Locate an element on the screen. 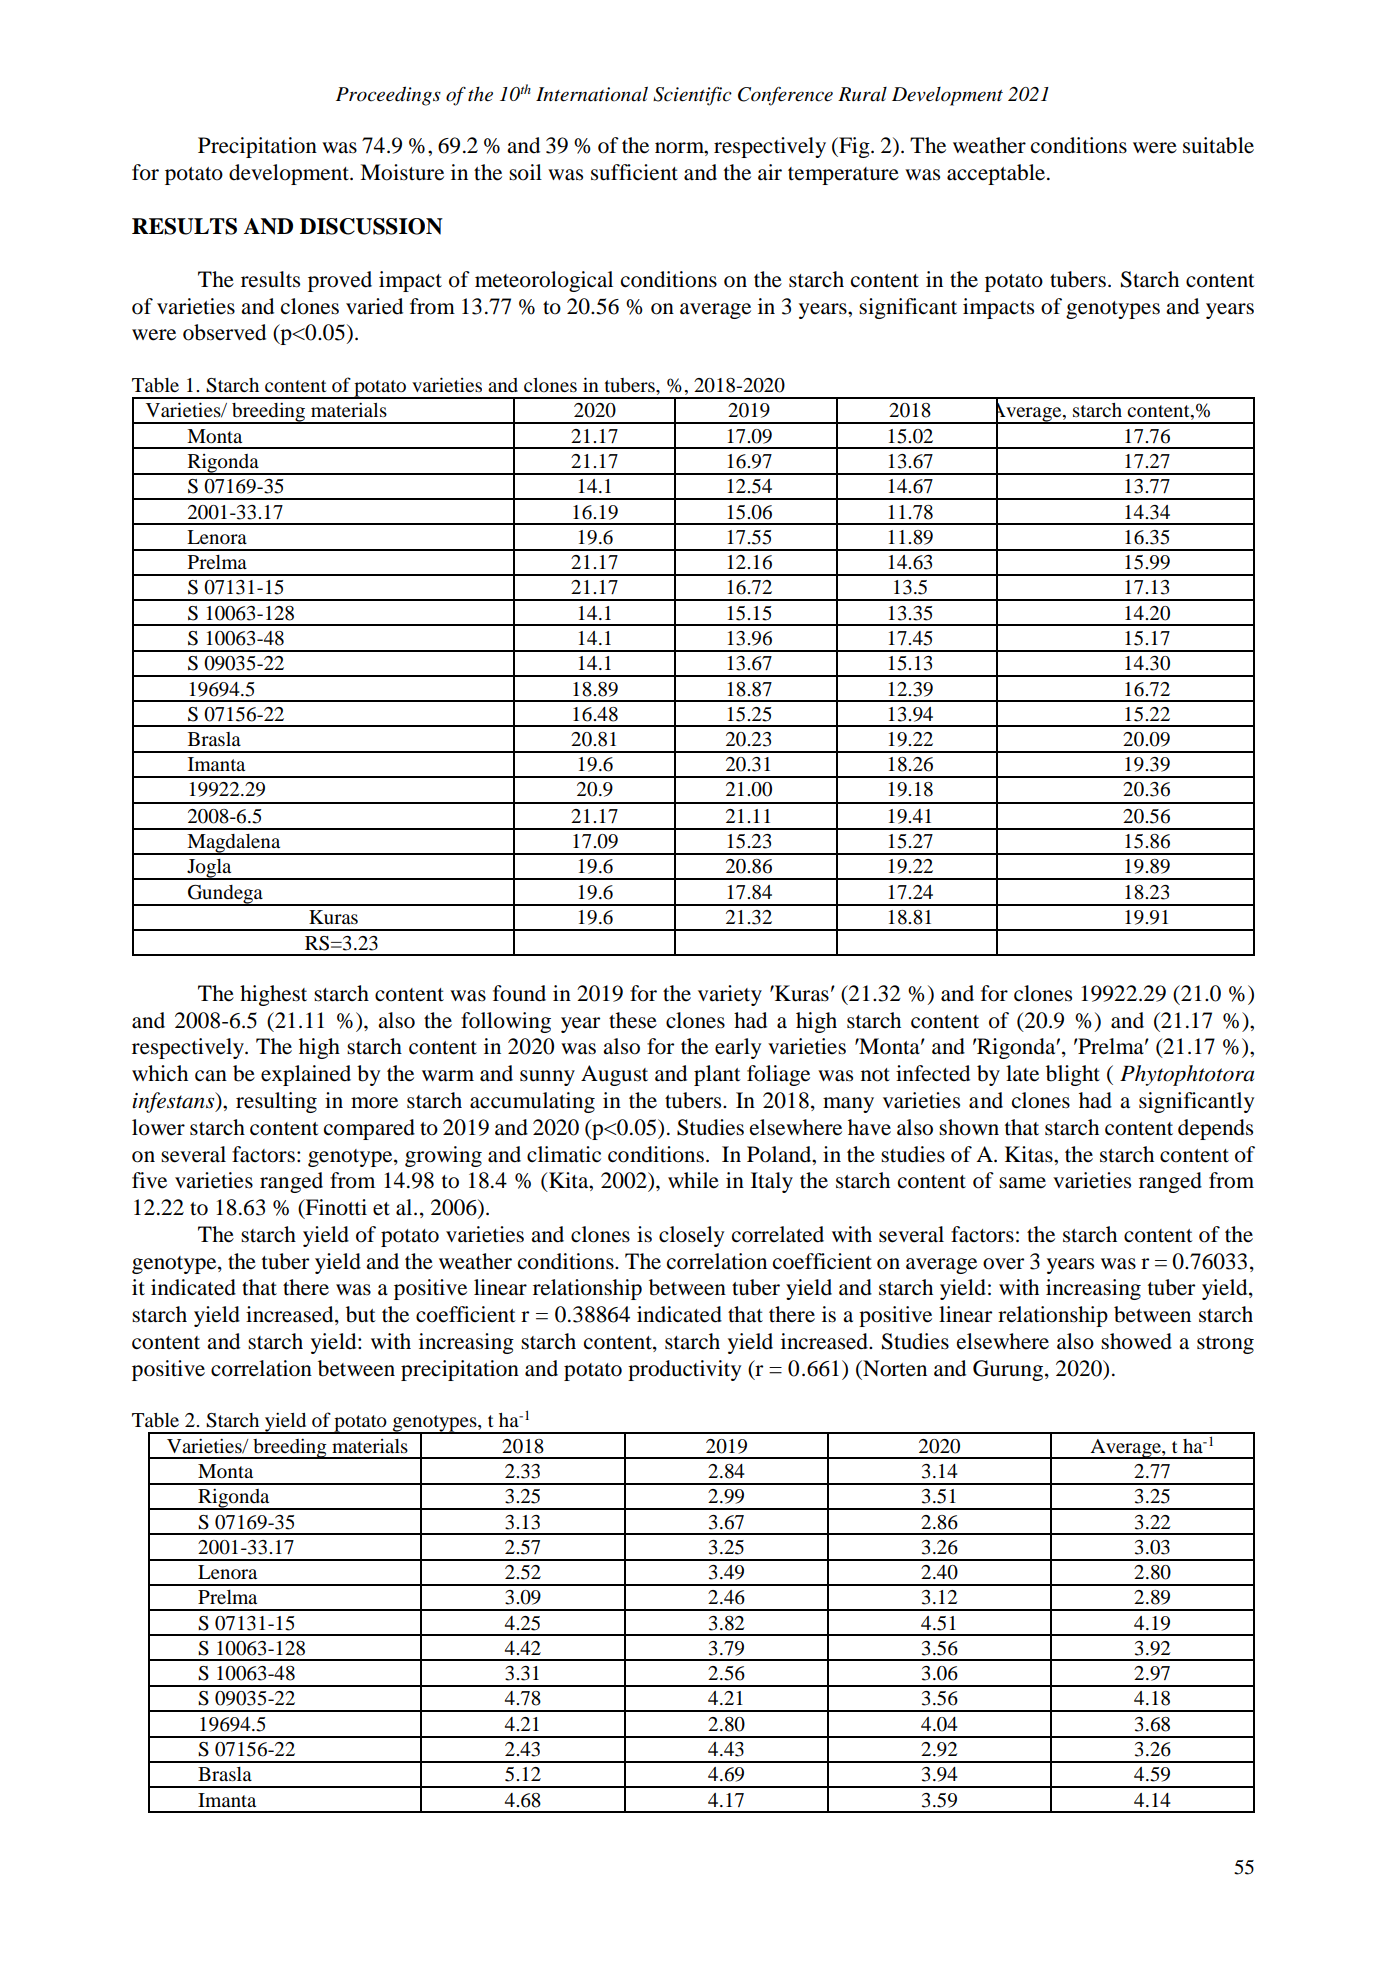  variety is located at coordinates (730, 995).
